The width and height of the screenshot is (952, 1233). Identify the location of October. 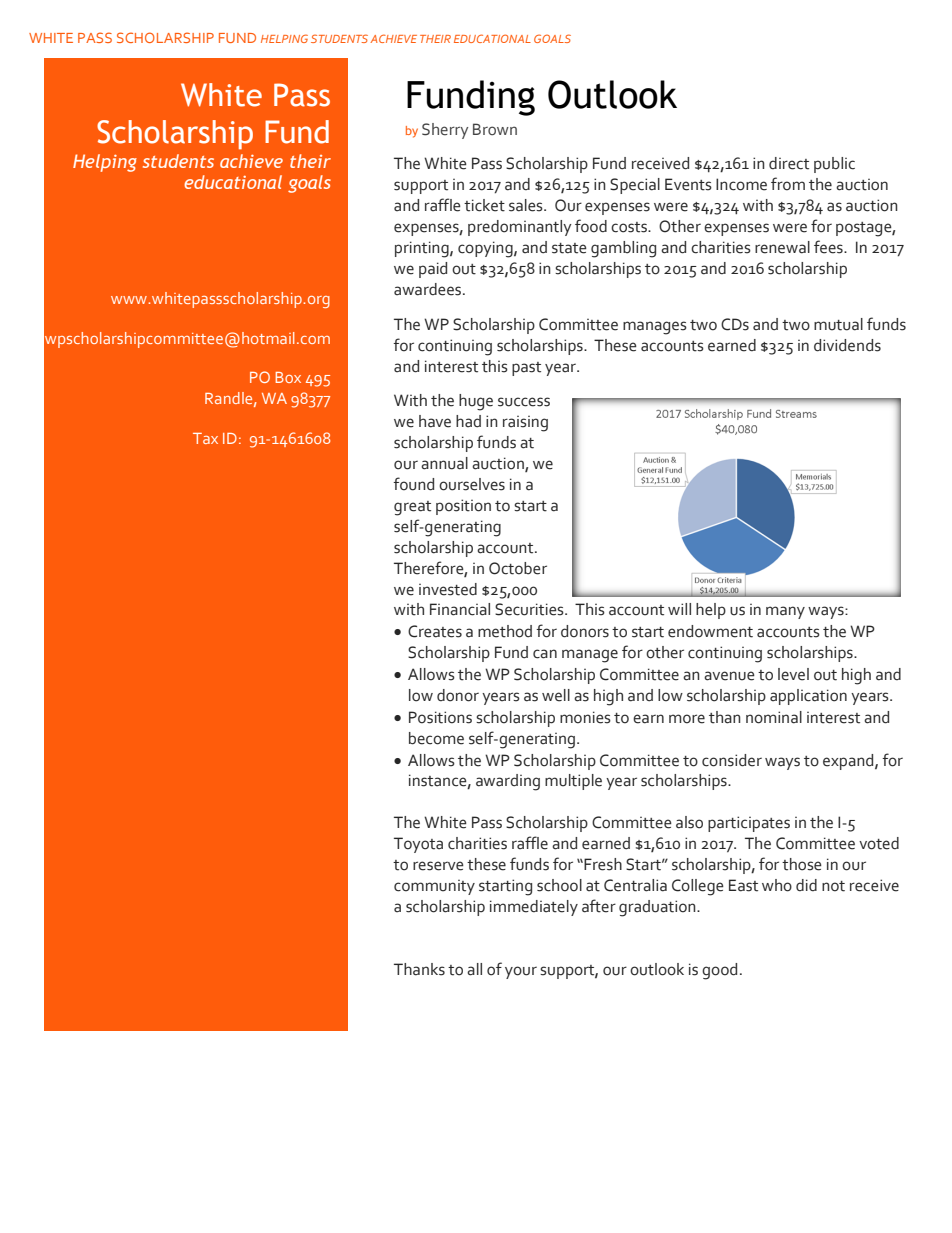
(518, 568).
